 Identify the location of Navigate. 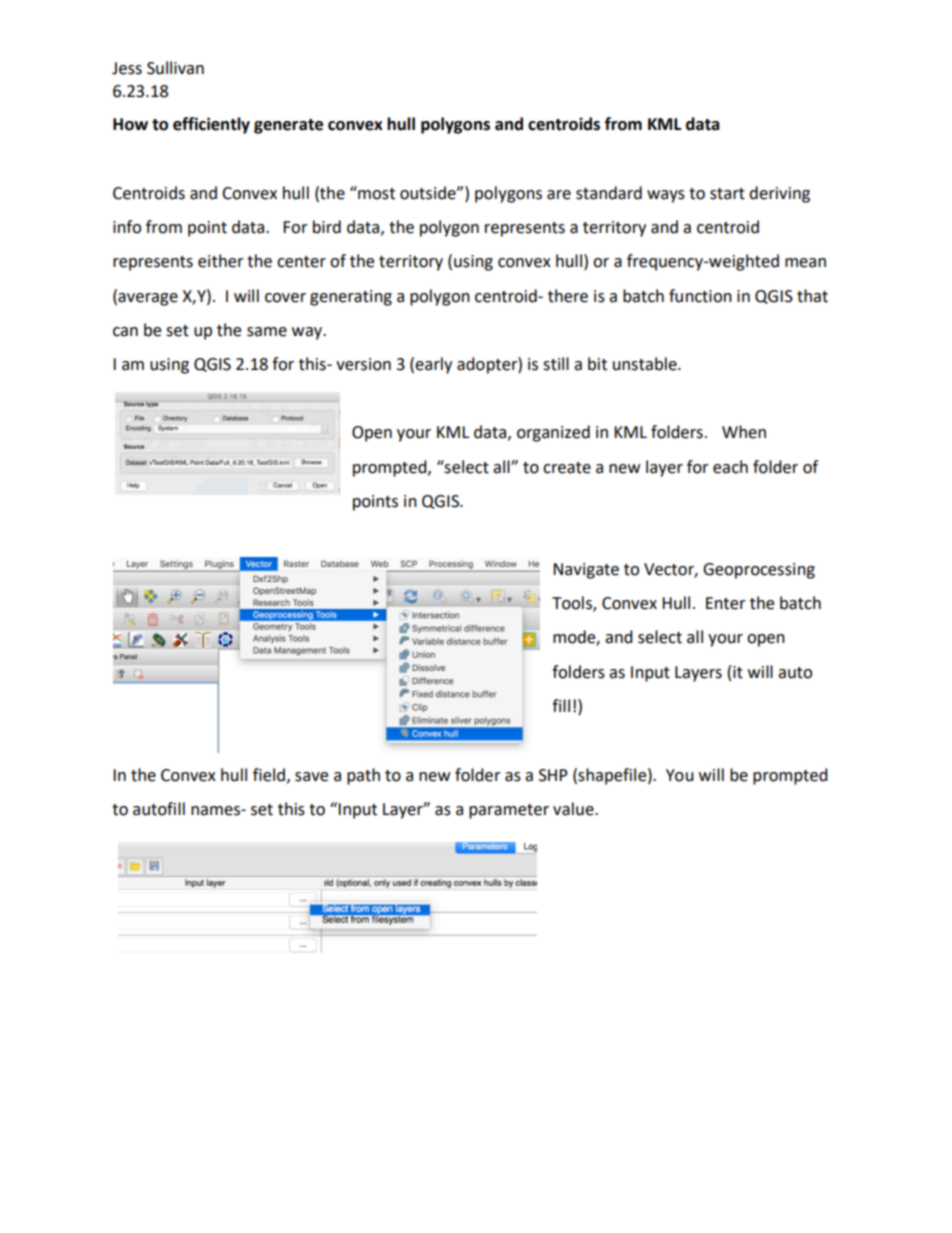
(586, 571).
